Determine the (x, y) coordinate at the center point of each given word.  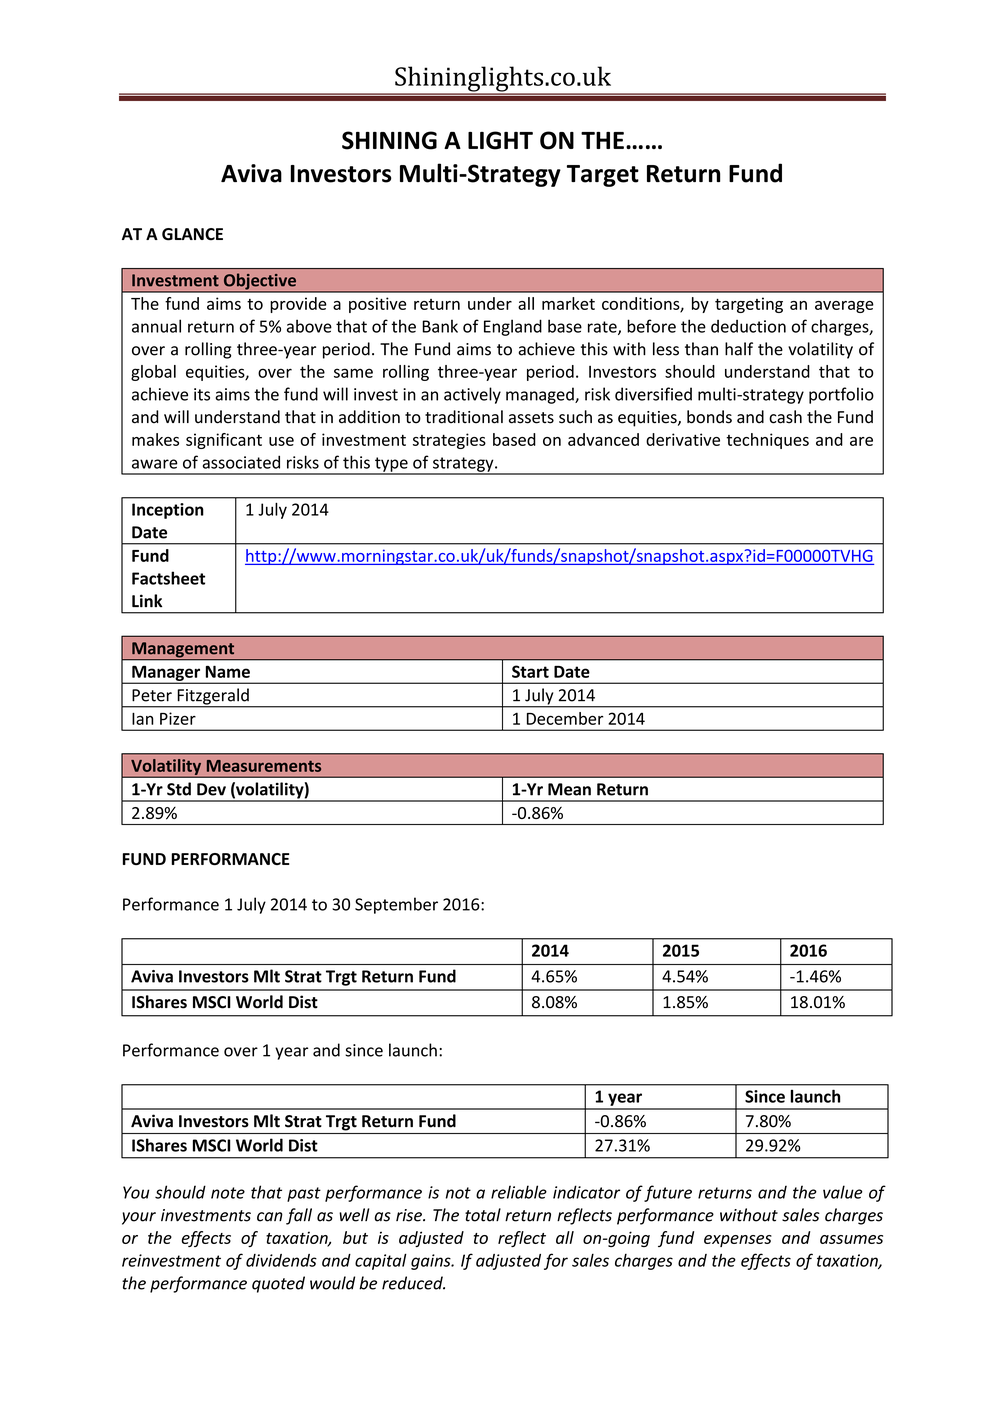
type (391, 465)
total (483, 1215)
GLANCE (192, 234)
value (843, 1192)
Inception (168, 511)
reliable (519, 1192)
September (396, 905)
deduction (748, 326)
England (513, 327)
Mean (569, 789)
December (565, 718)
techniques (767, 441)
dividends (281, 1260)
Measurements (264, 766)
